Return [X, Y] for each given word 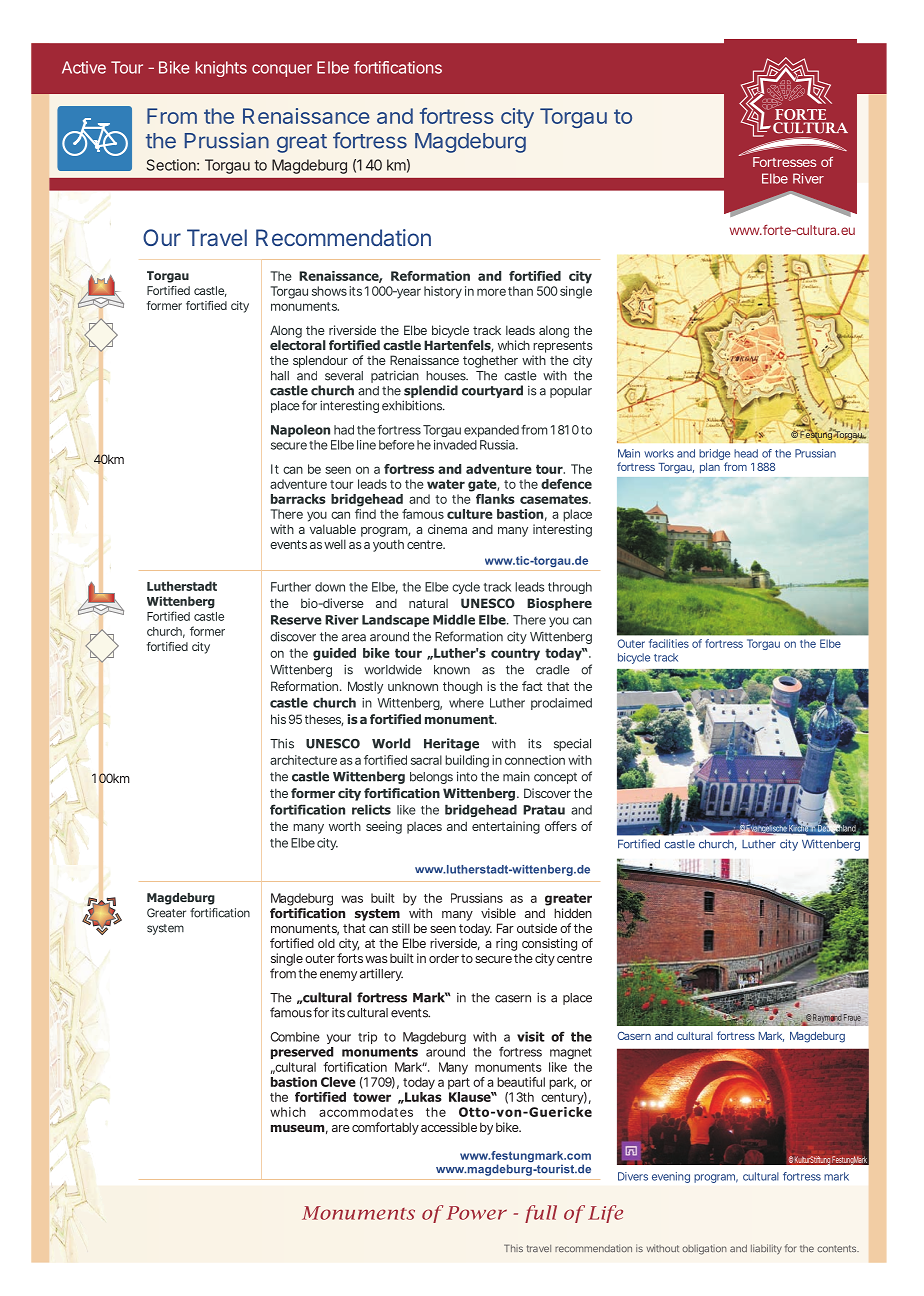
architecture [303, 760]
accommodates [366, 1112]
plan [710, 468]
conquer [282, 70]
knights [221, 69]
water [446, 484]
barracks [298, 499]
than [520, 291]
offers [561, 826]
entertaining [506, 827]
